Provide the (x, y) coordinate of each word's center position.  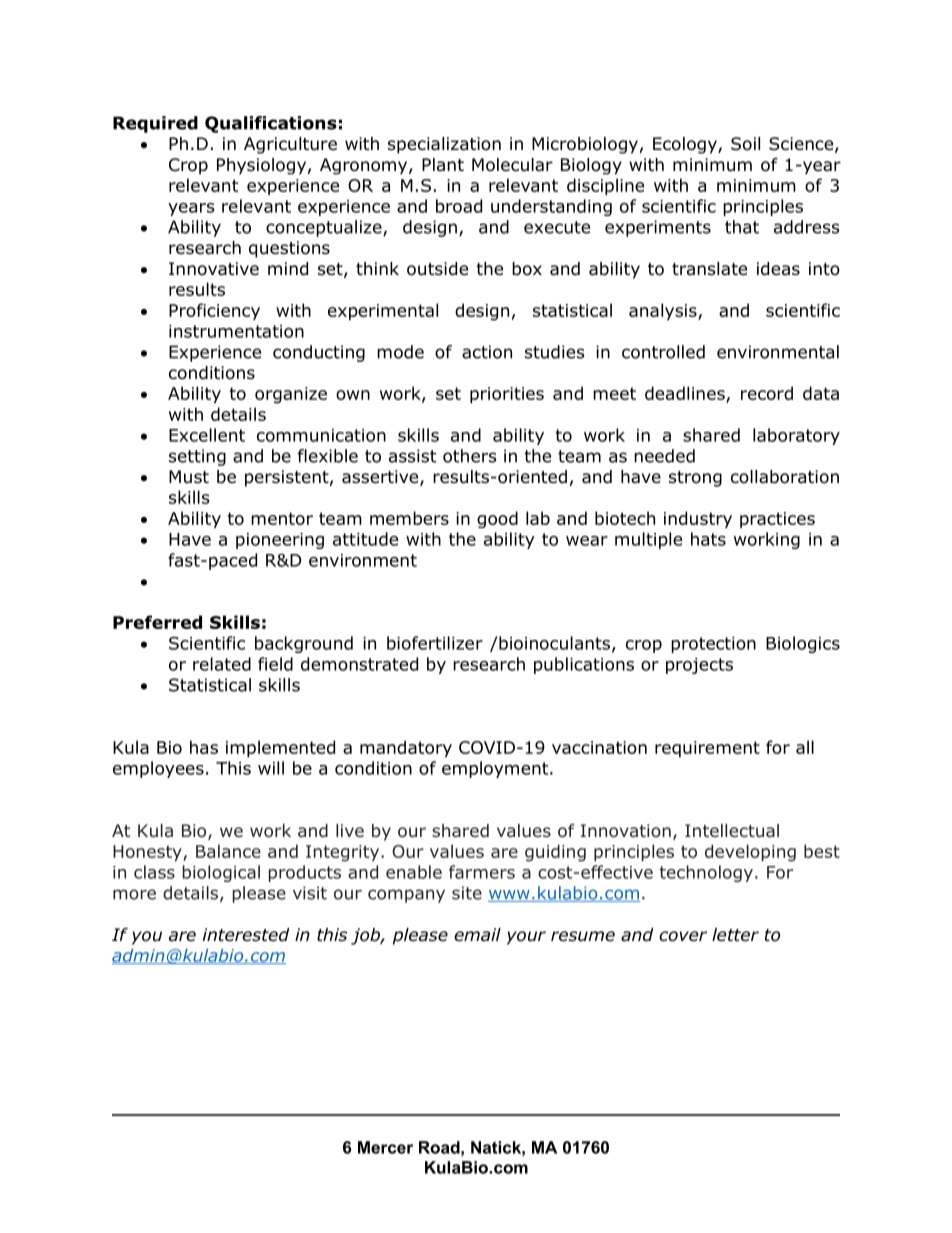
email (477, 935)
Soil (745, 144)
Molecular (512, 165)
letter (735, 935)
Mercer (385, 1147)
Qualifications (271, 124)
